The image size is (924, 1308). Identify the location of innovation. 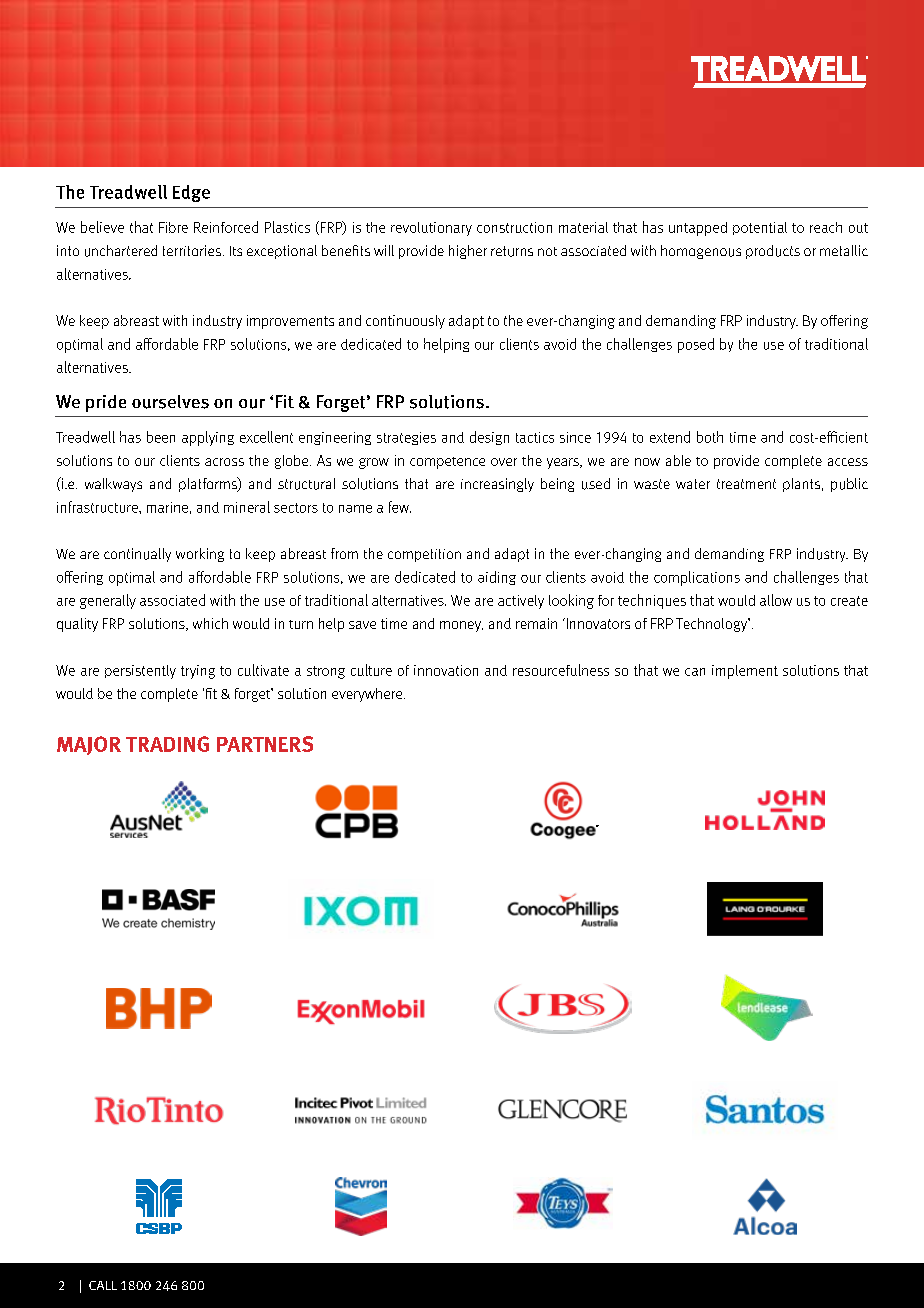
(446, 670).
